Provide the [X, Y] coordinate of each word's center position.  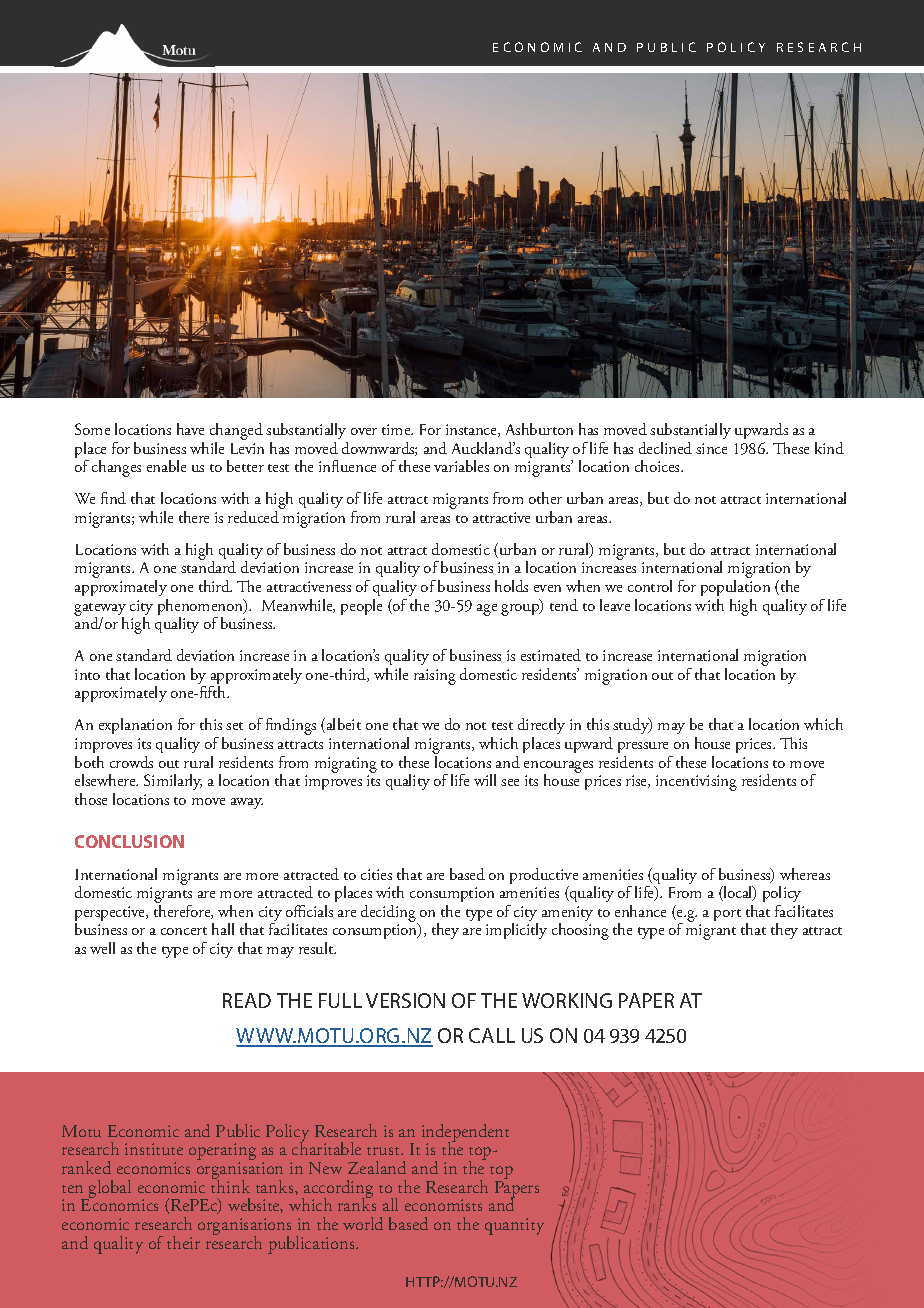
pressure [643, 747]
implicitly [516, 931]
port [727, 915]
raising [435, 677]
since [711, 448]
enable [166, 466]
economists [443, 1205]
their [183, 1242]
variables [461, 466]
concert [184, 931]
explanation [135, 726]
